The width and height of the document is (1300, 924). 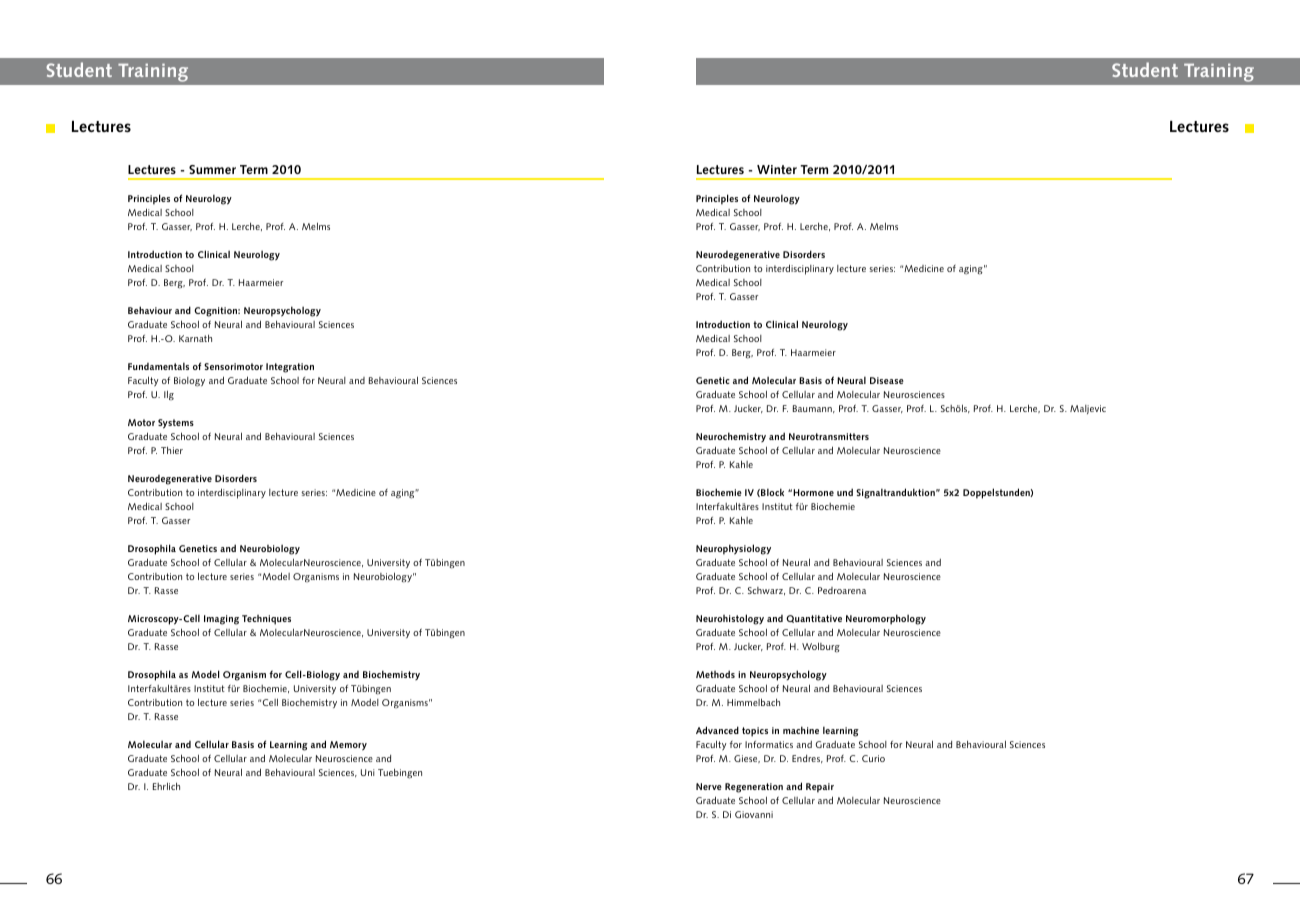 I want to click on Neurotransmitters, so click(x=829, y=436).
